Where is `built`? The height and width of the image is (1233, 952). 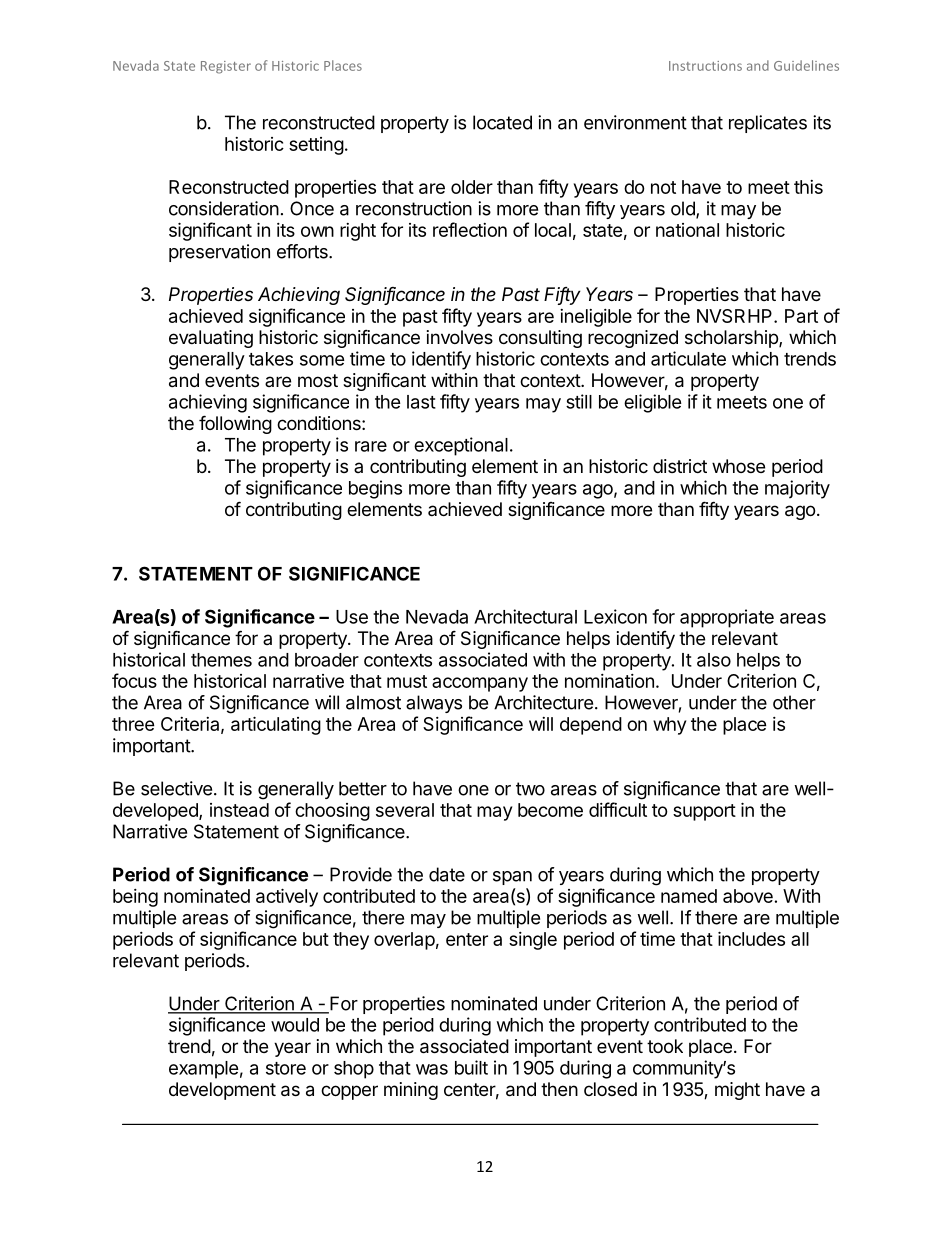 built is located at coordinates (471, 1067).
